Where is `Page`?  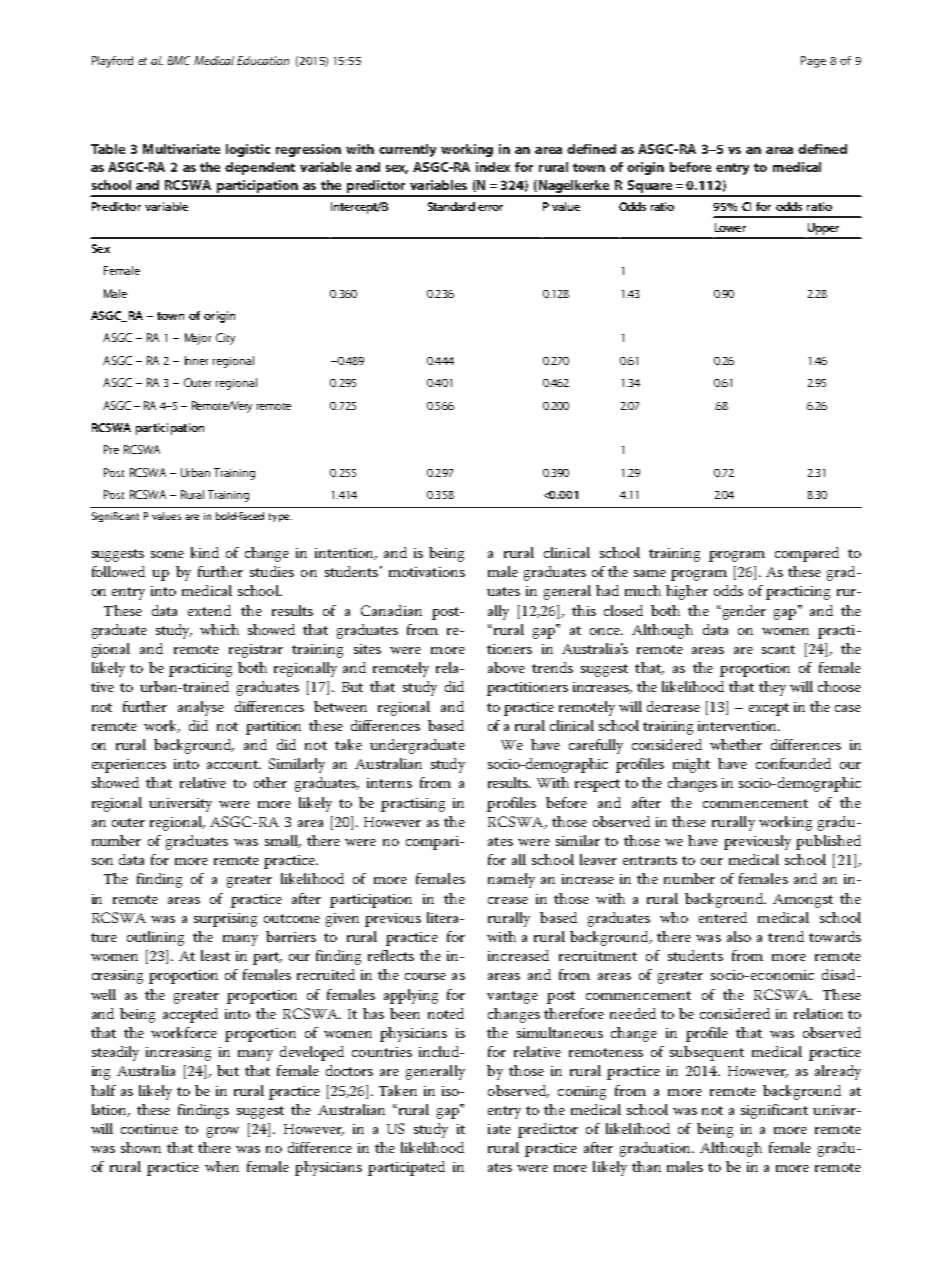 Page is located at coordinates (813, 62).
